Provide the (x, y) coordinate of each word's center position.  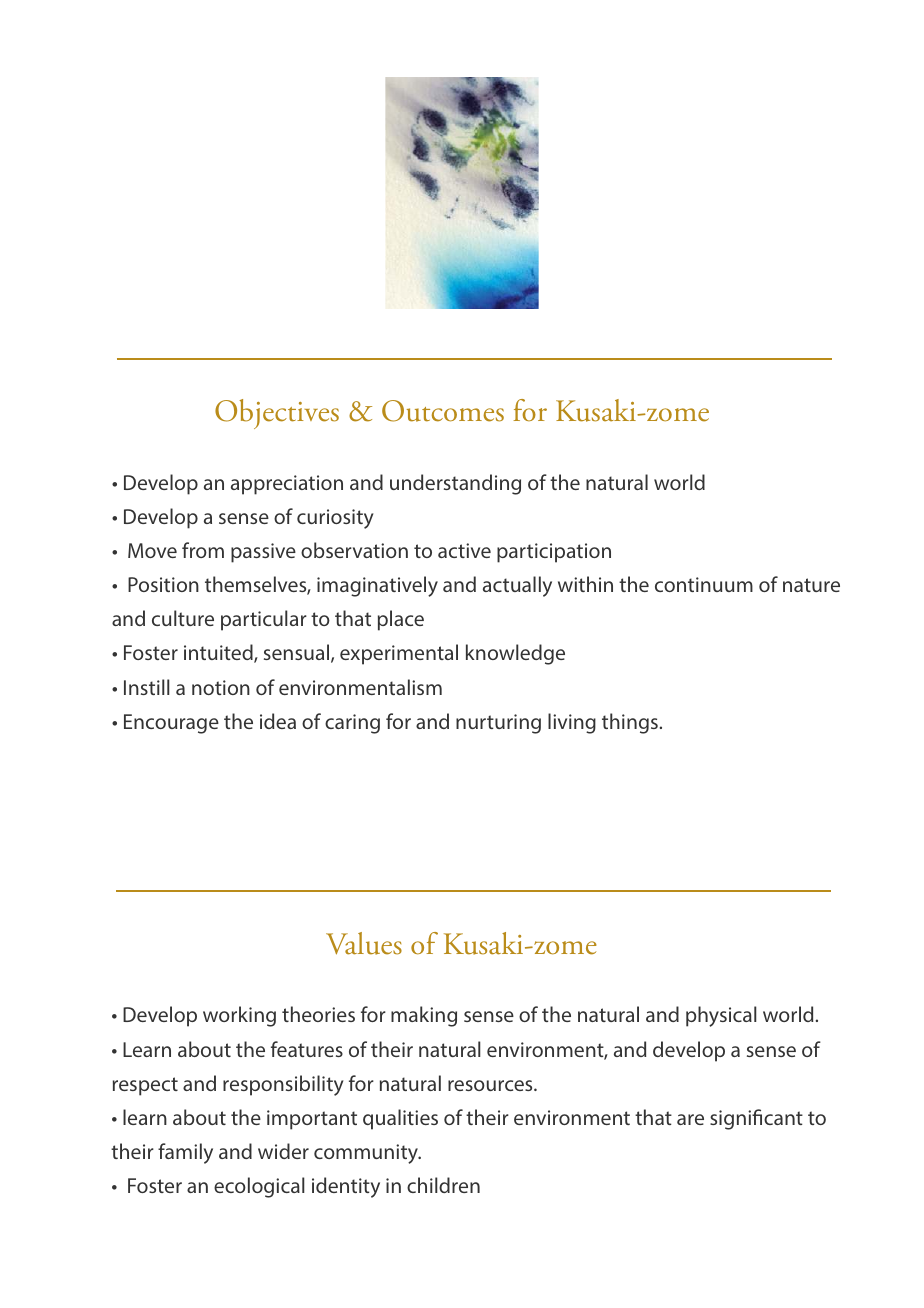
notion (221, 687)
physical (721, 1016)
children (443, 1185)
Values (364, 943)
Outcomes (443, 411)
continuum (704, 584)
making (424, 1016)
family (185, 1153)
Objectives (277, 414)
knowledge (515, 654)
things (630, 723)
